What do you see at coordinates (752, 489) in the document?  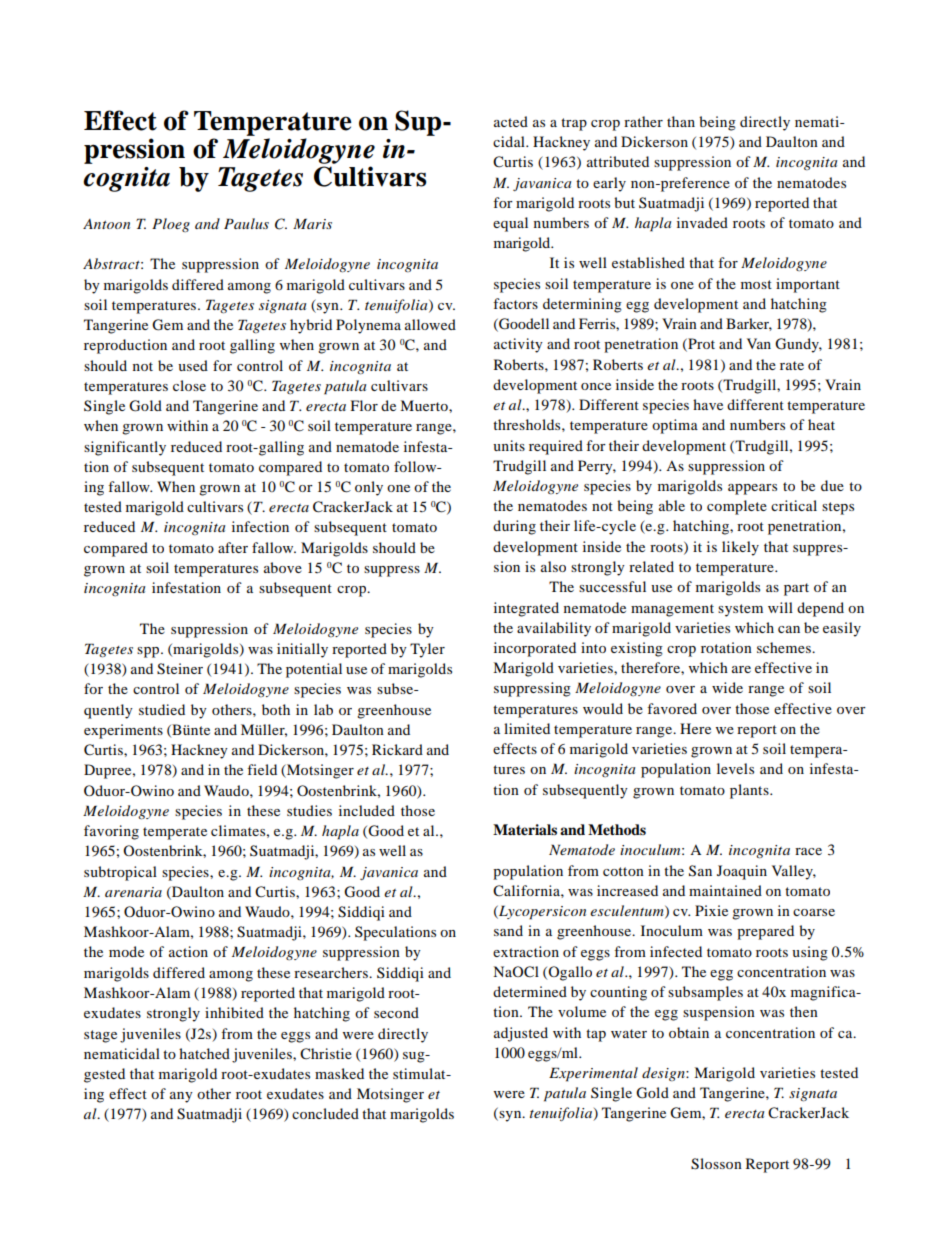 I see `appears` at bounding box center [752, 489].
